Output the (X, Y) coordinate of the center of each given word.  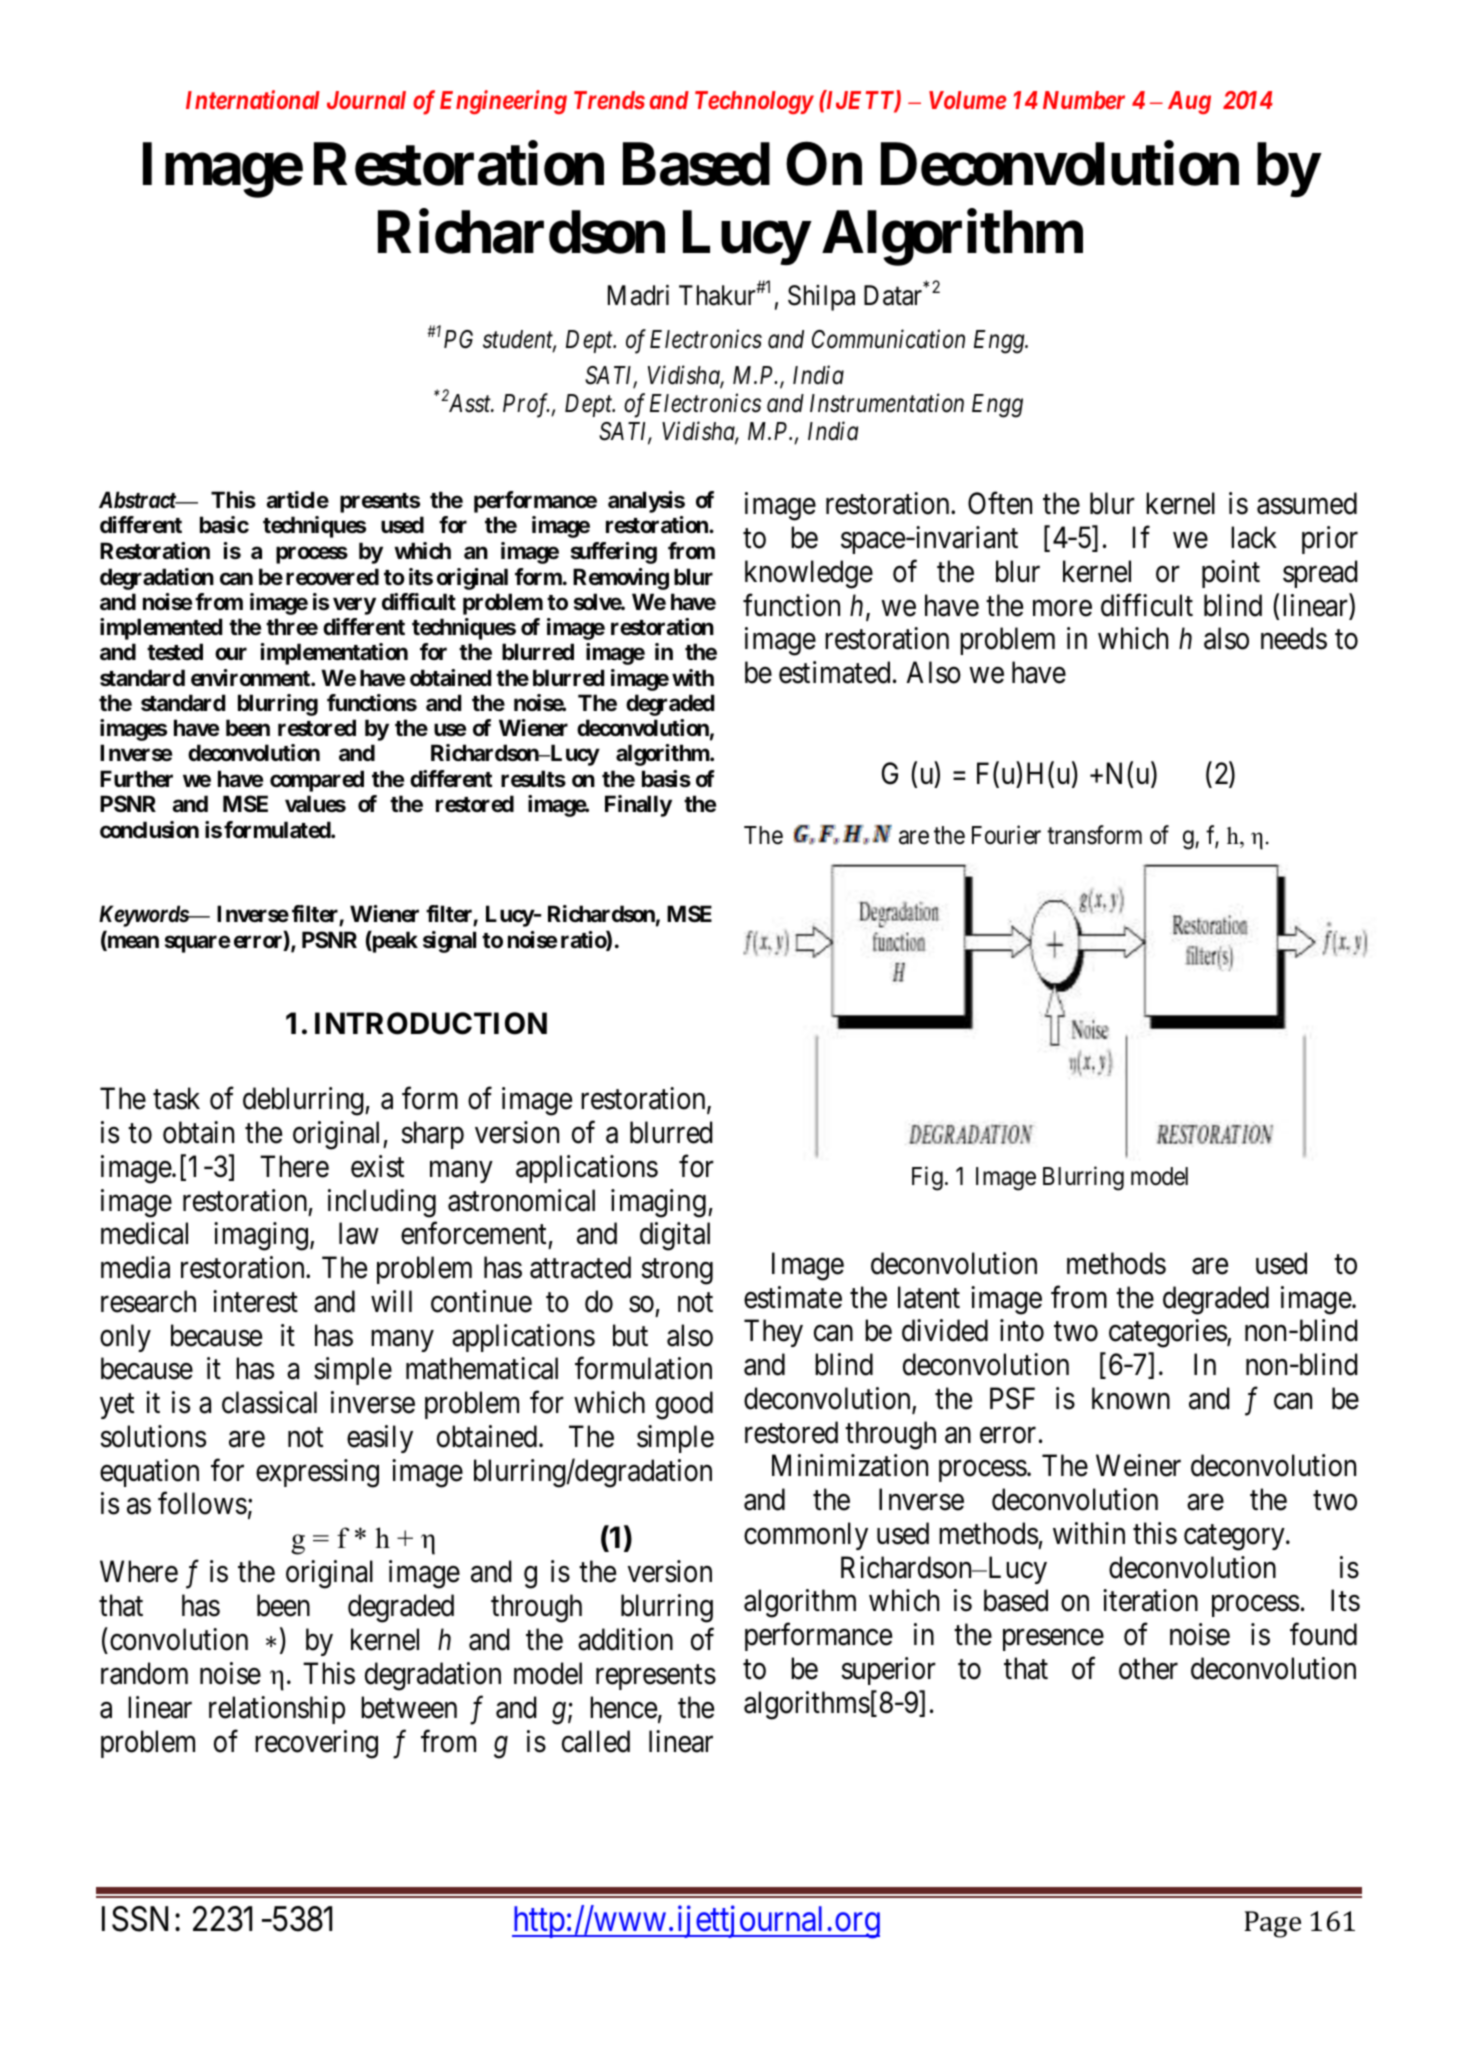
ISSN (135, 1919)
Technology (754, 102)
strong (677, 1272)
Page (1272, 1924)
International (253, 99)
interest (255, 1301)
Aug (1189, 102)
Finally (638, 806)
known (1131, 1398)
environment (251, 677)
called (596, 1741)
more (1062, 608)
